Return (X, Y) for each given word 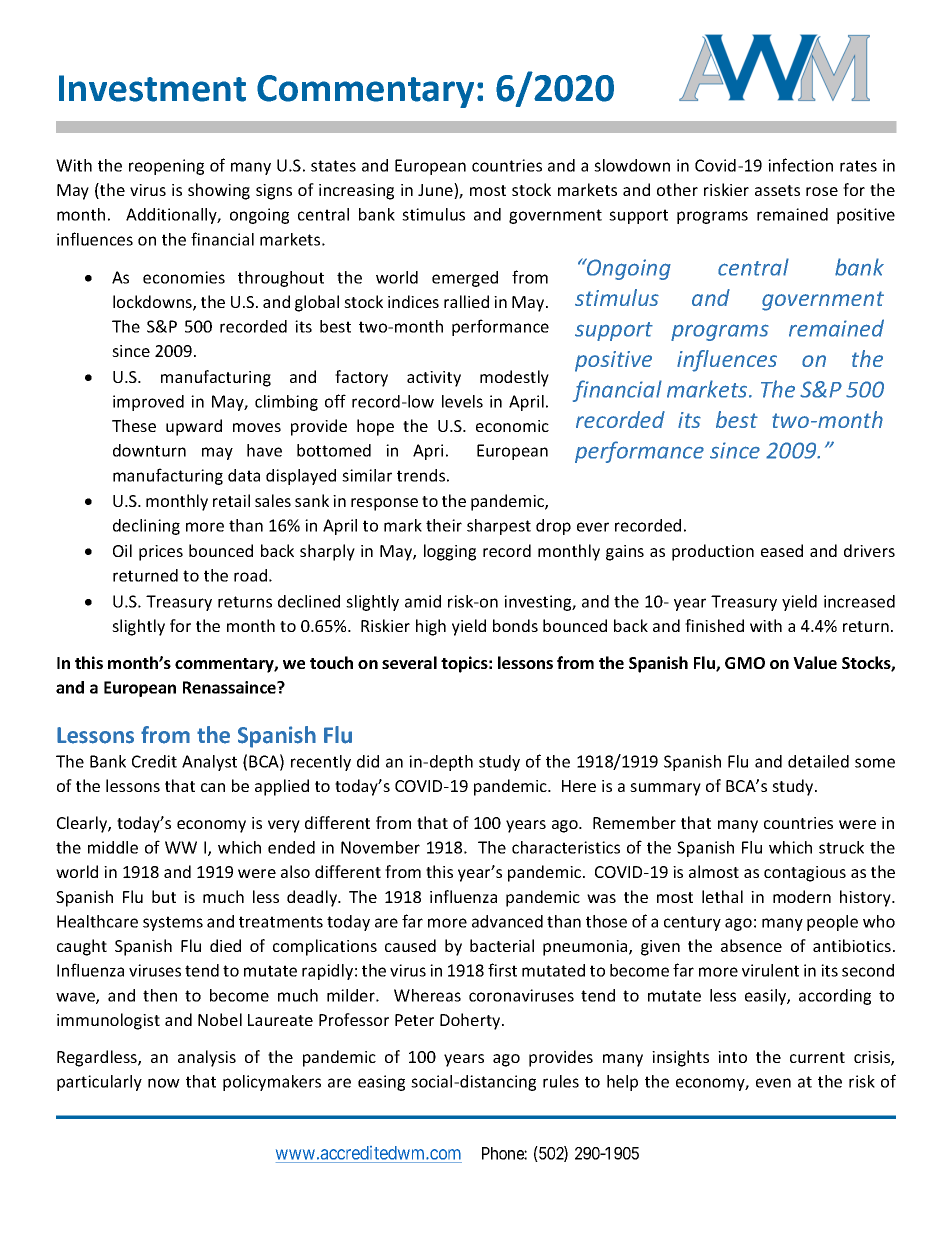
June (436, 191)
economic (512, 426)
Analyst (209, 763)
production (713, 552)
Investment (152, 88)
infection (800, 165)
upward (194, 427)
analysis (207, 1058)
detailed (818, 761)
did (368, 761)
